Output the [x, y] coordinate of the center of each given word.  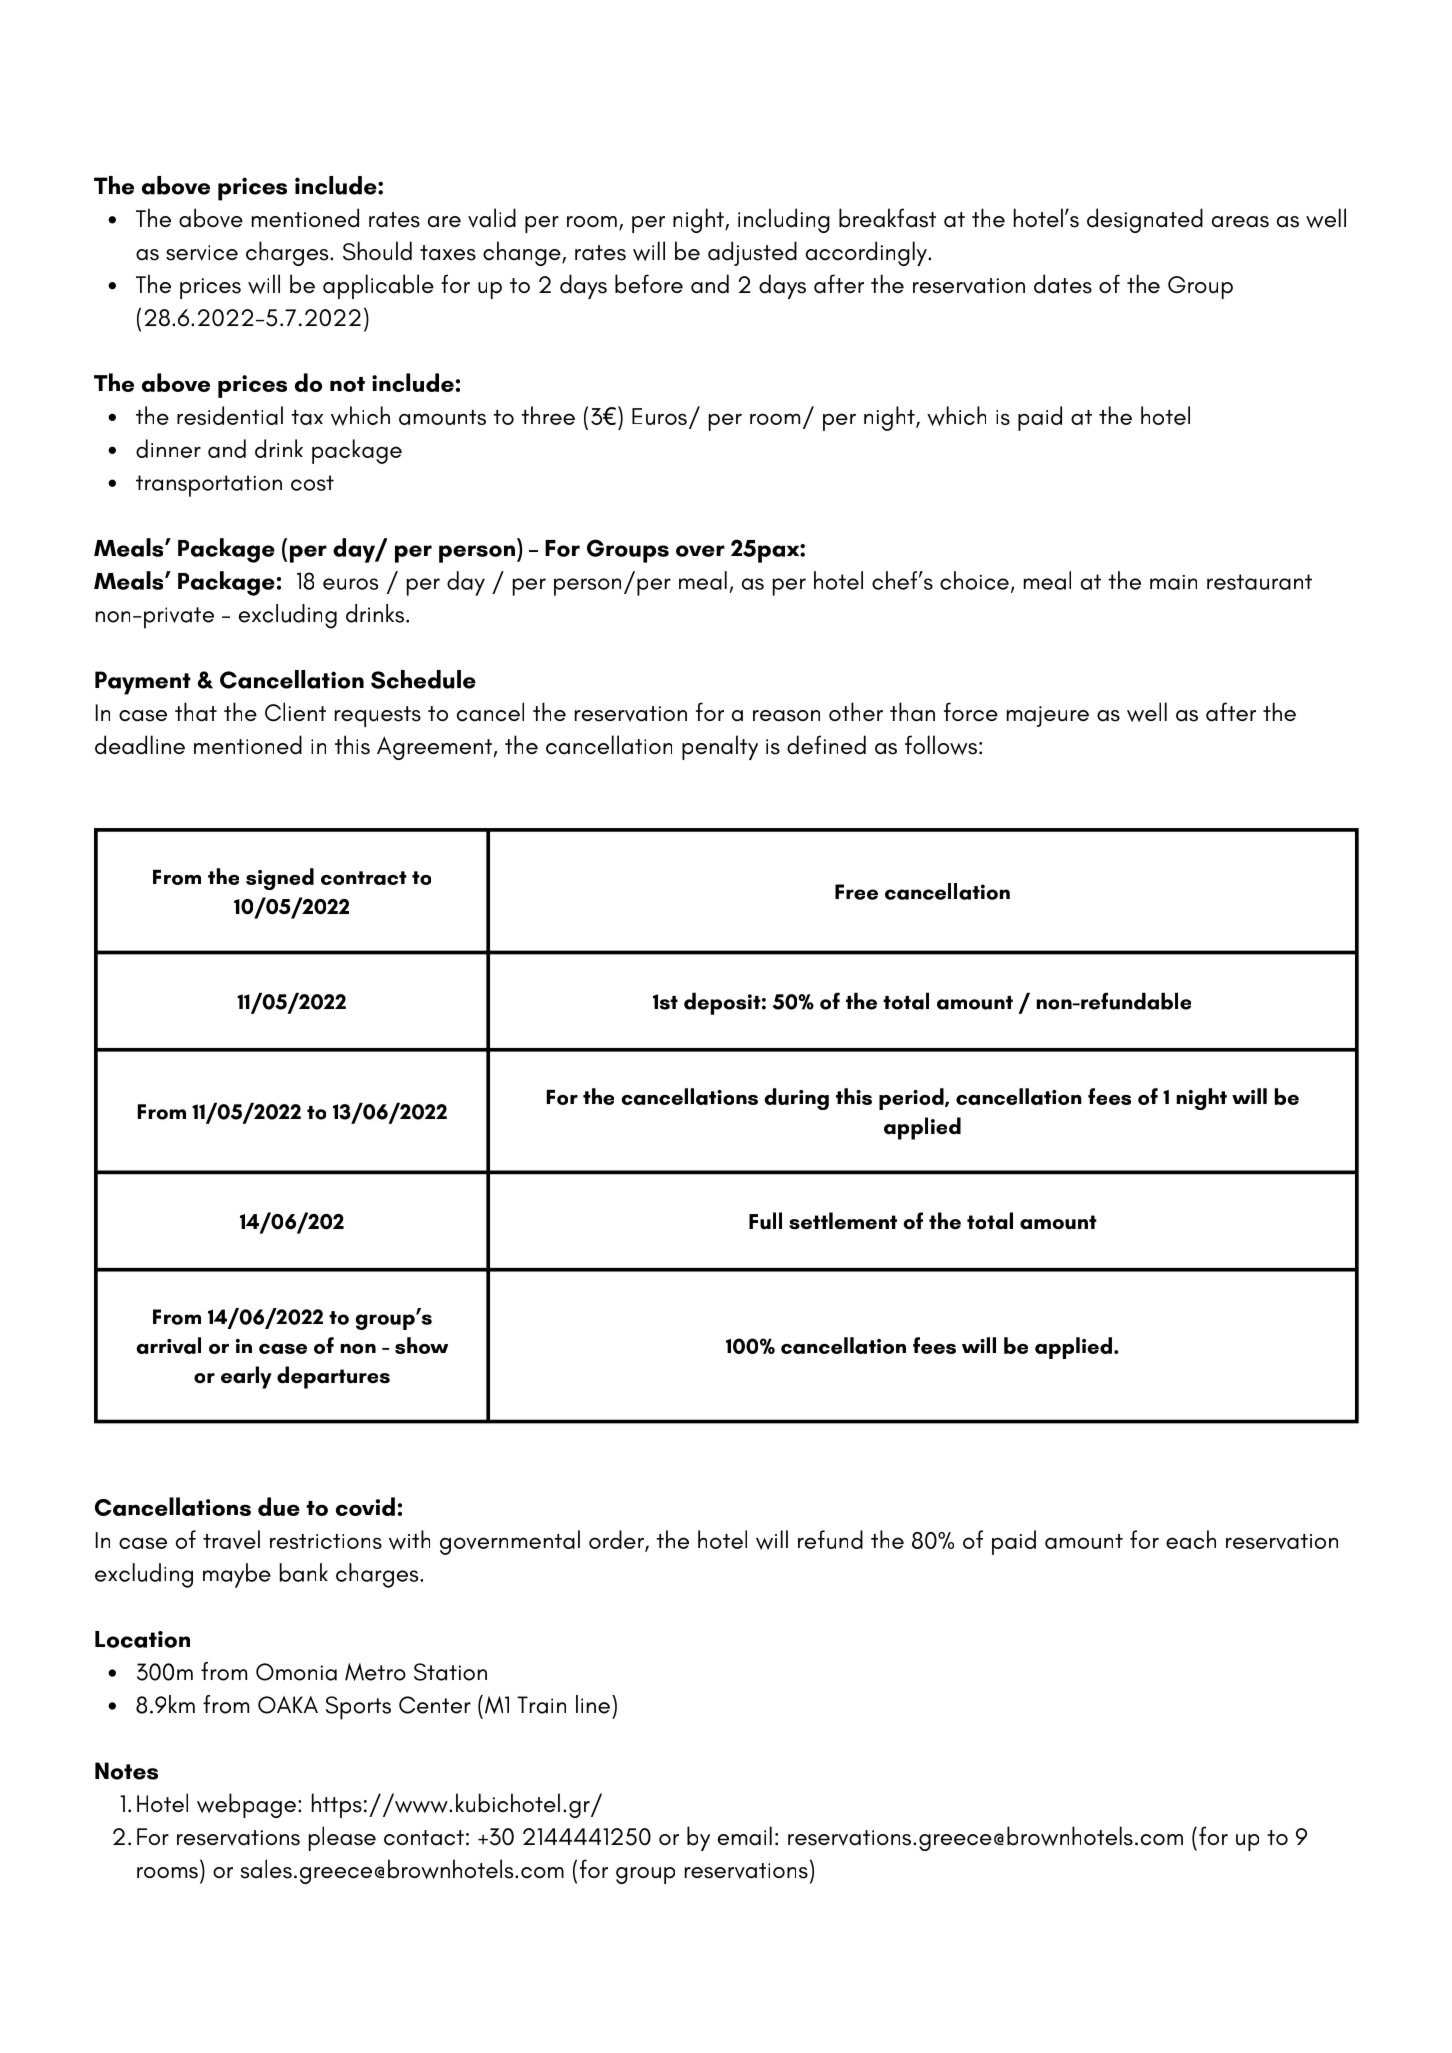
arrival [168, 1345]
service [202, 253]
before [649, 284]
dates [1063, 284]
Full [765, 1220]
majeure [1048, 716]
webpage [246, 1805]
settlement [843, 1221]
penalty [720, 747]
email [745, 1836]
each [1191, 1539]
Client [295, 712]
